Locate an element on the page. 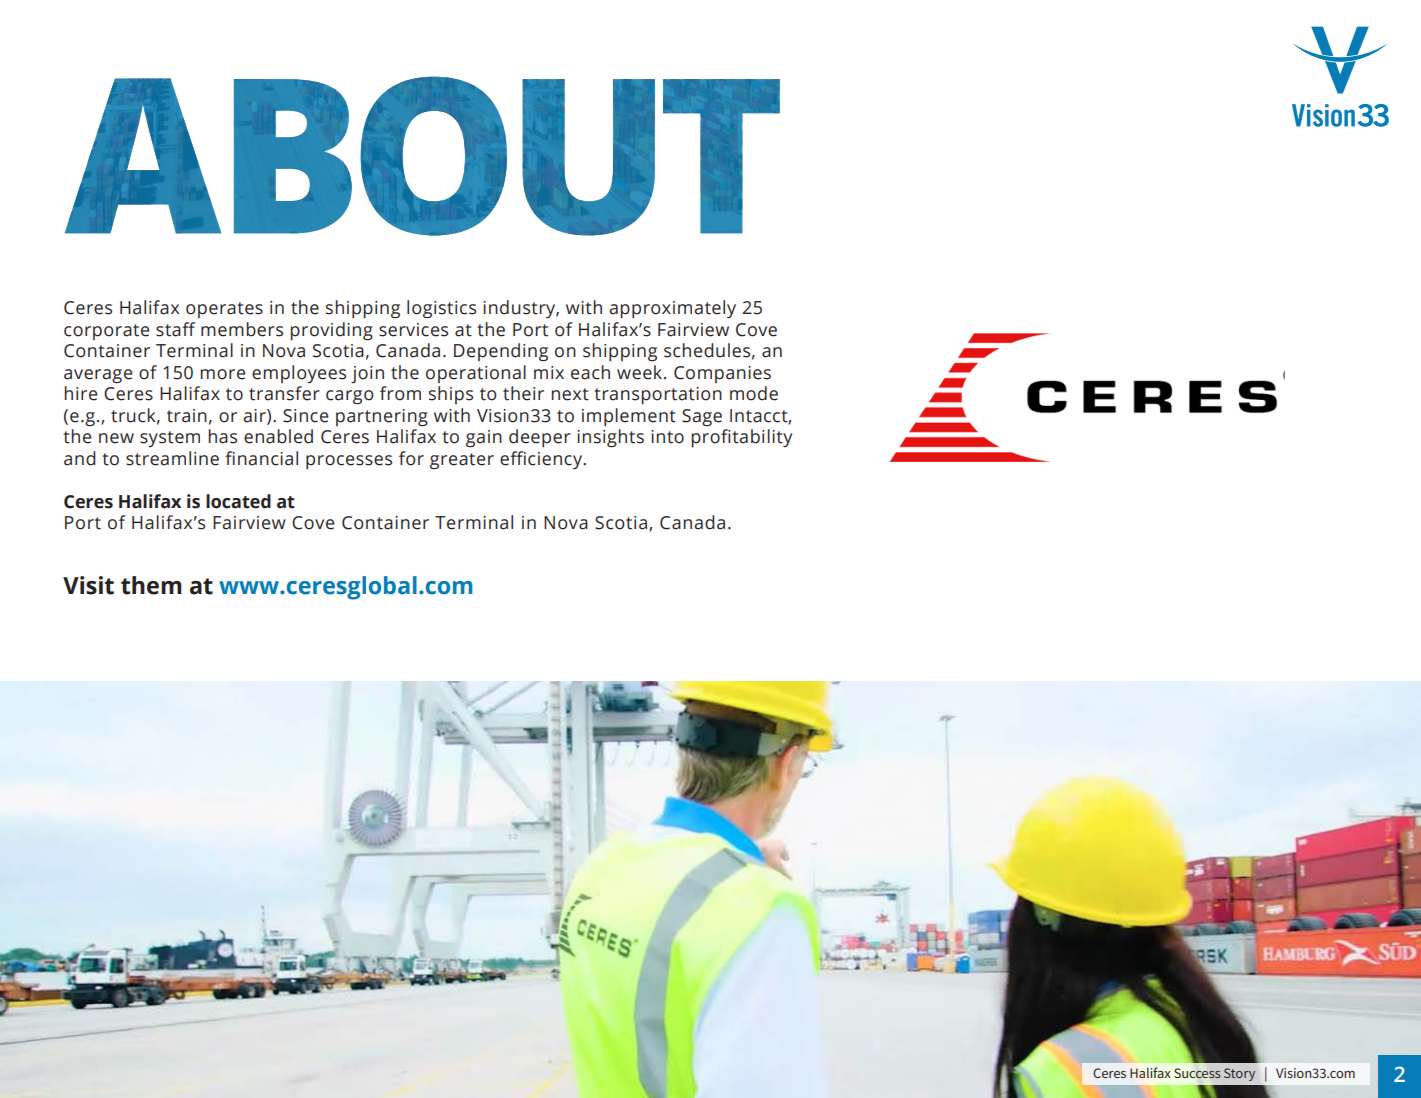 The image size is (1421, 1098). approximately is located at coordinates (672, 309).
